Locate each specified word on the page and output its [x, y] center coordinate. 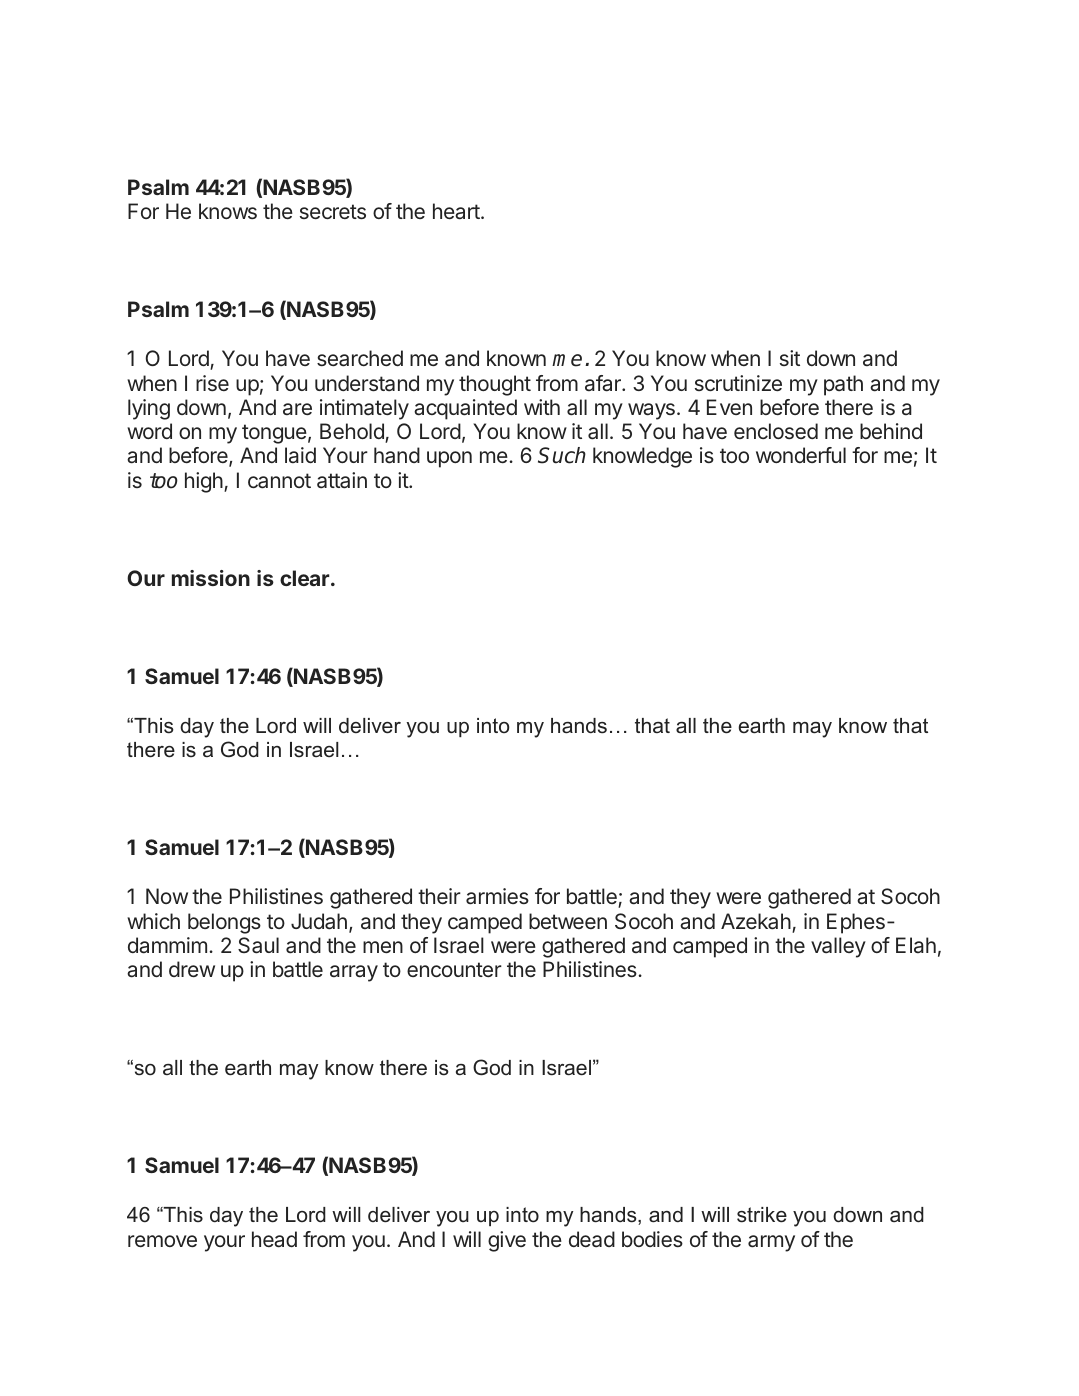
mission [211, 578]
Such [562, 455]
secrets [333, 212]
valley [838, 947]
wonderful [801, 455]
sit [790, 358]
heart [457, 211]
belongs [224, 923]
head [274, 1239]
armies [497, 896]
